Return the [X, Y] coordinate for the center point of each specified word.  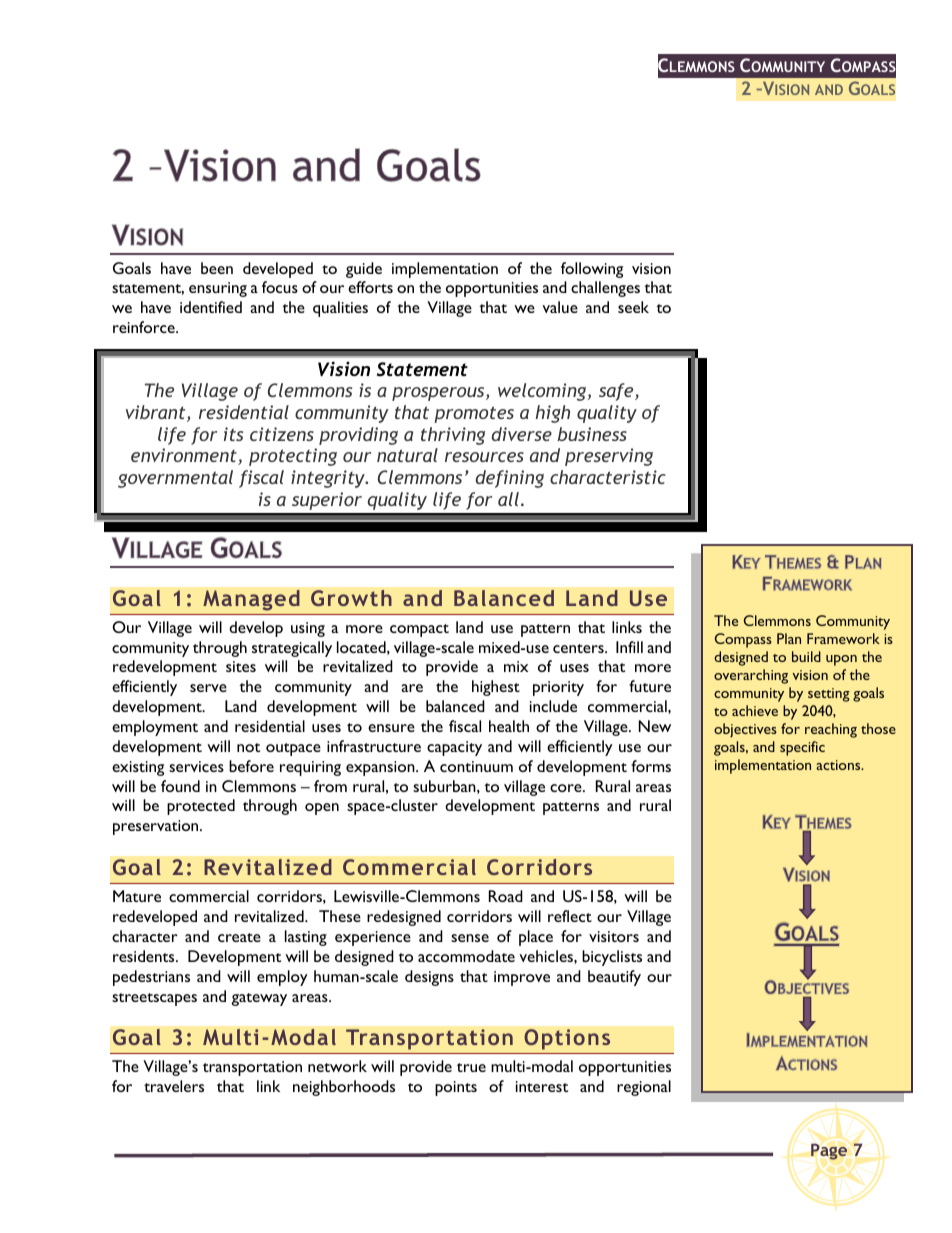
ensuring [218, 289]
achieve [755, 710]
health [509, 726]
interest [542, 1086]
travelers [174, 1086]
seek [633, 307]
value [560, 307]
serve [208, 688]
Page [829, 1152]
